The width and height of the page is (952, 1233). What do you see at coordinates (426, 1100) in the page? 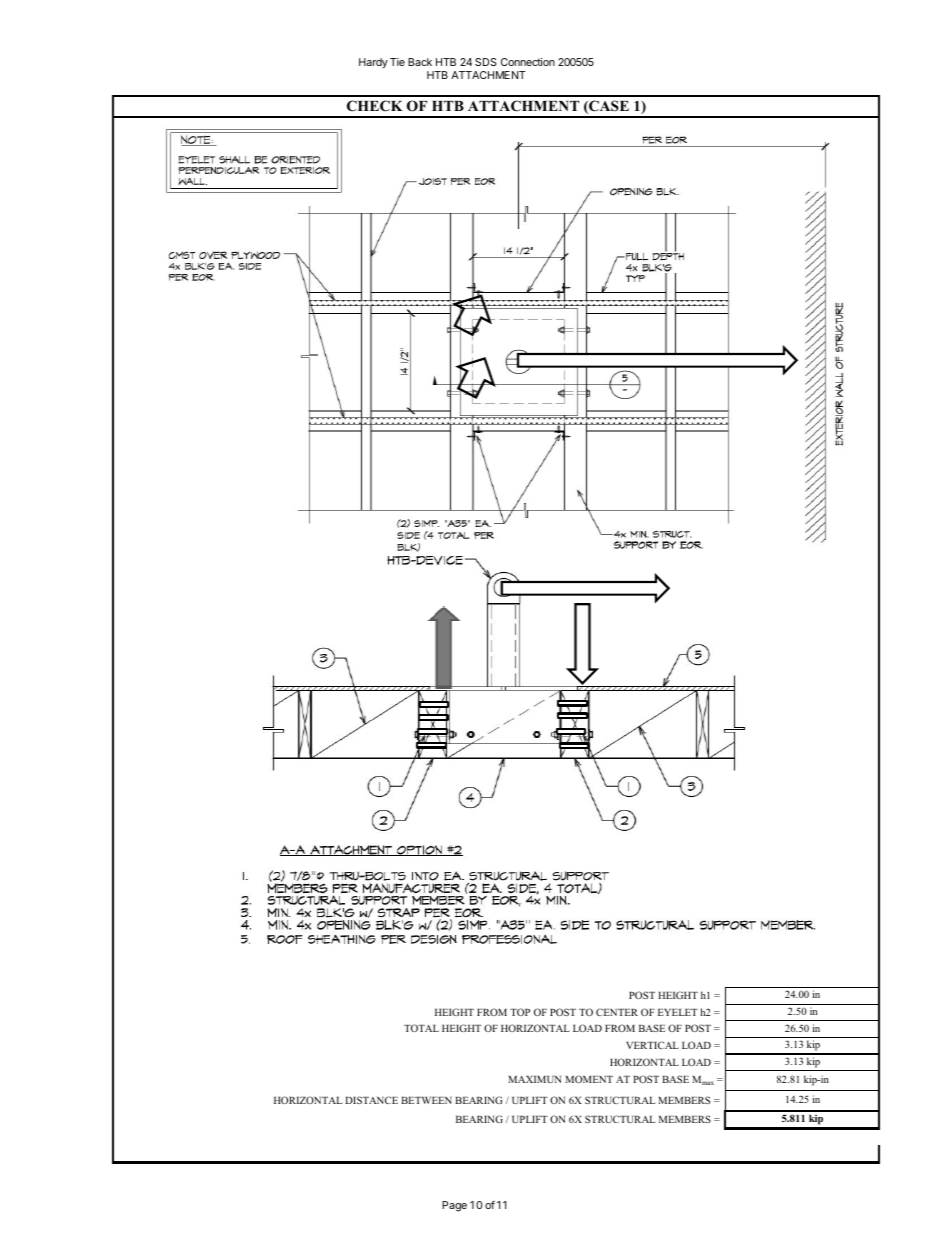
I see `BETWEEN` at bounding box center [426, 1100].
